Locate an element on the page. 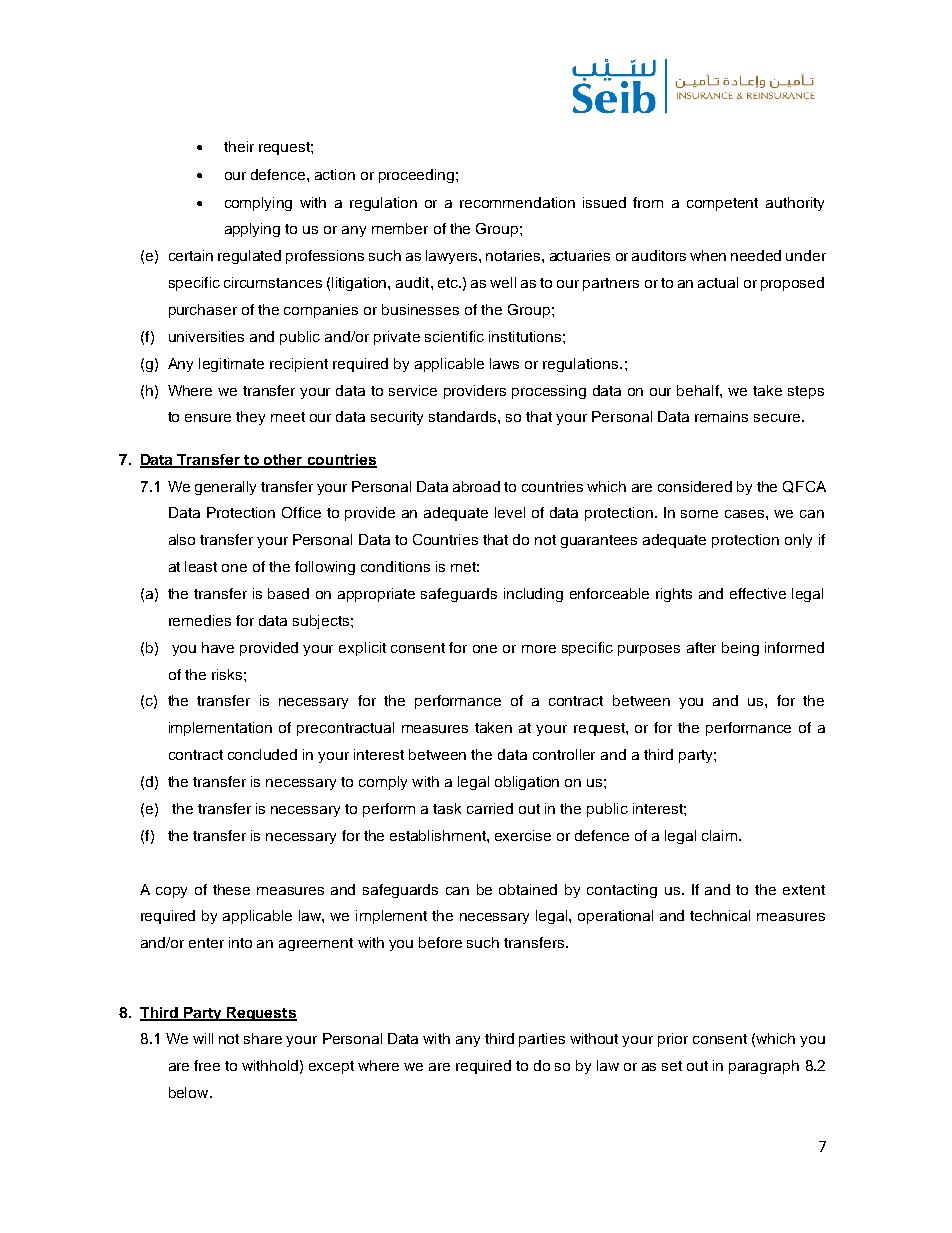 Image resolution: width=952 pixels, height=1233 pixels. including is located at coordinates (533, 595).
